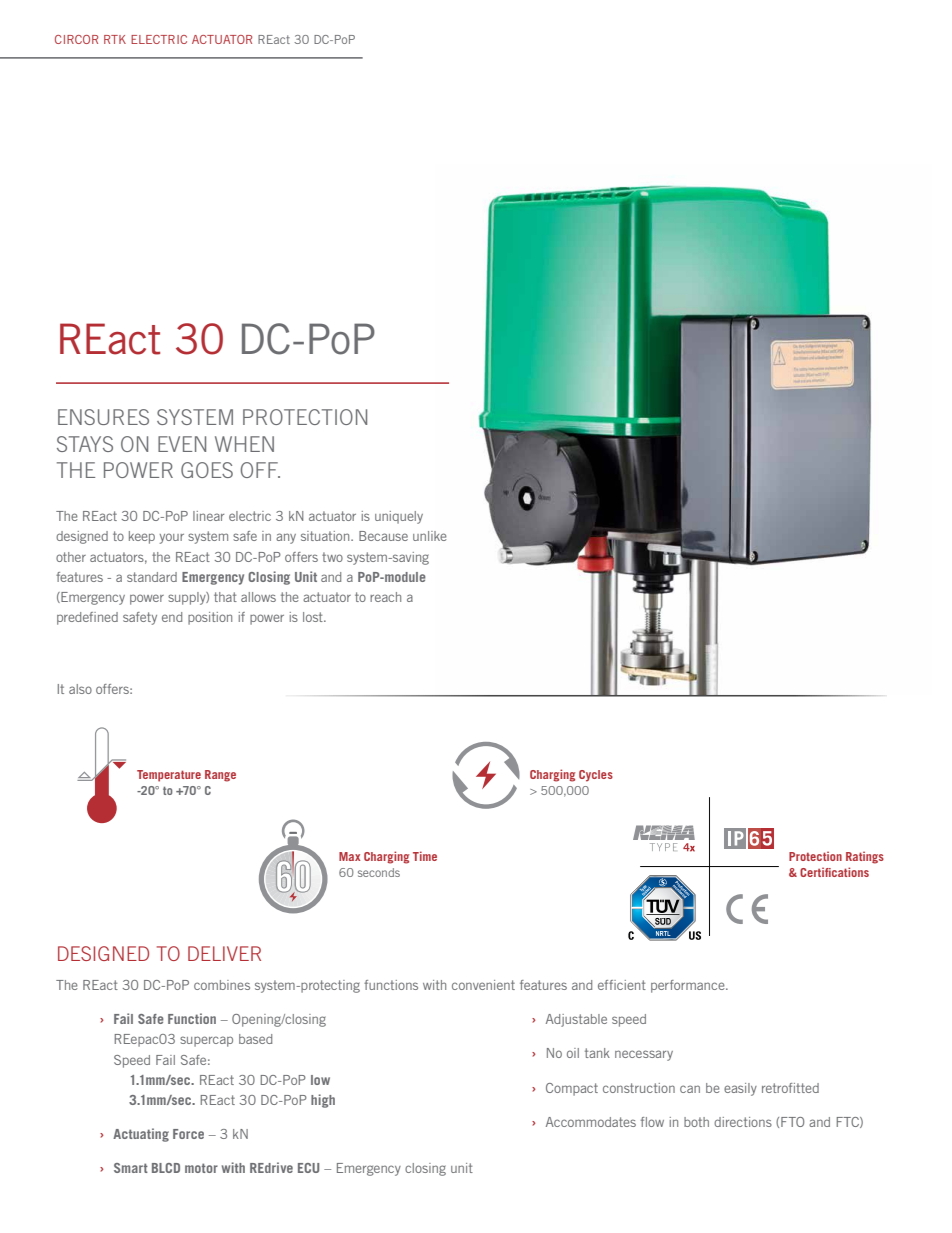  Describe the element at coordinates (224, 953) in the document. I see `DELIVER` at that location.
